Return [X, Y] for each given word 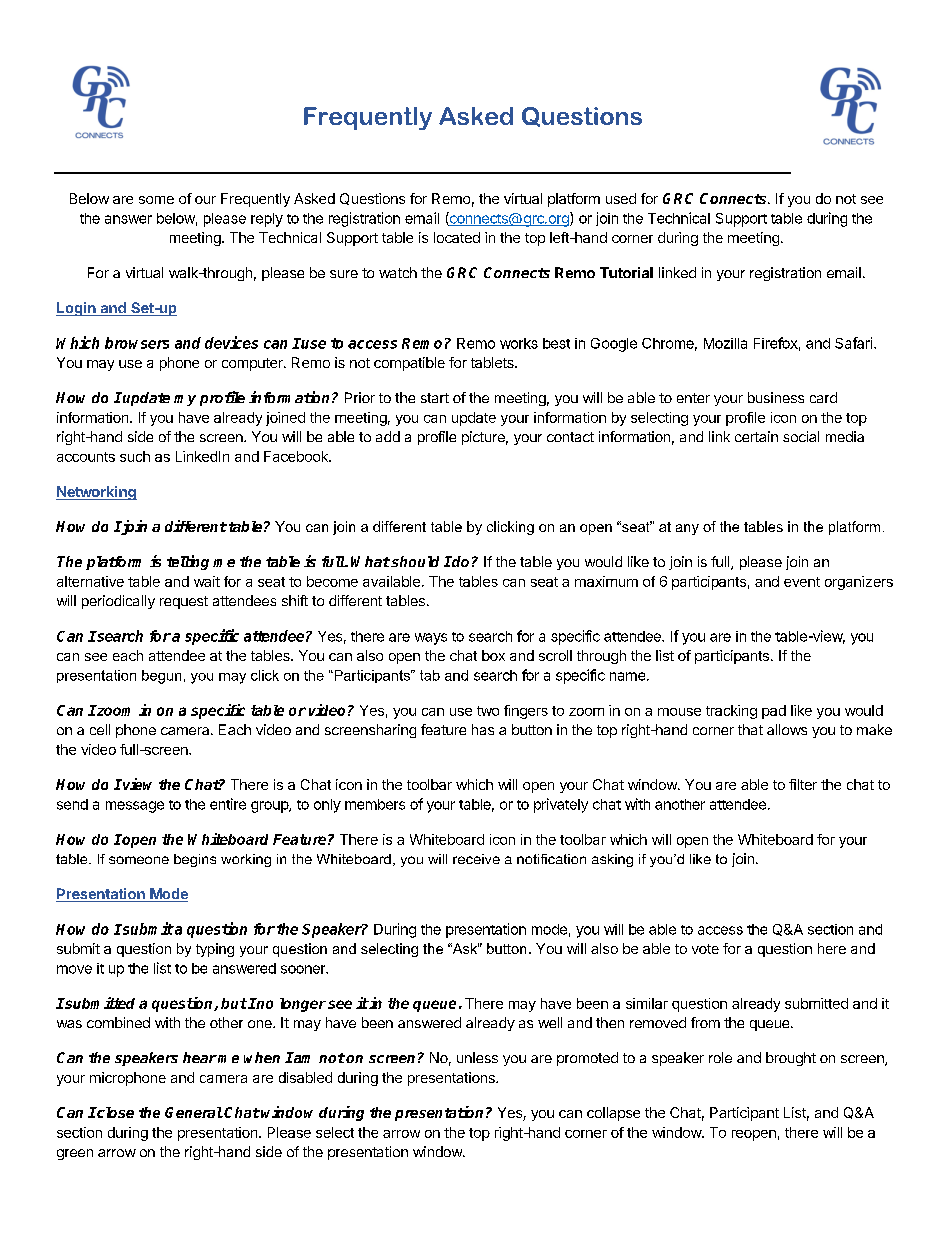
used [621, 198]
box [493, 655]
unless [477, 1057]
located [457, 237]
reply [267, 220]
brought [791, 1059]
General [194, 1112]
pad [774, 712]
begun [161, 677]
